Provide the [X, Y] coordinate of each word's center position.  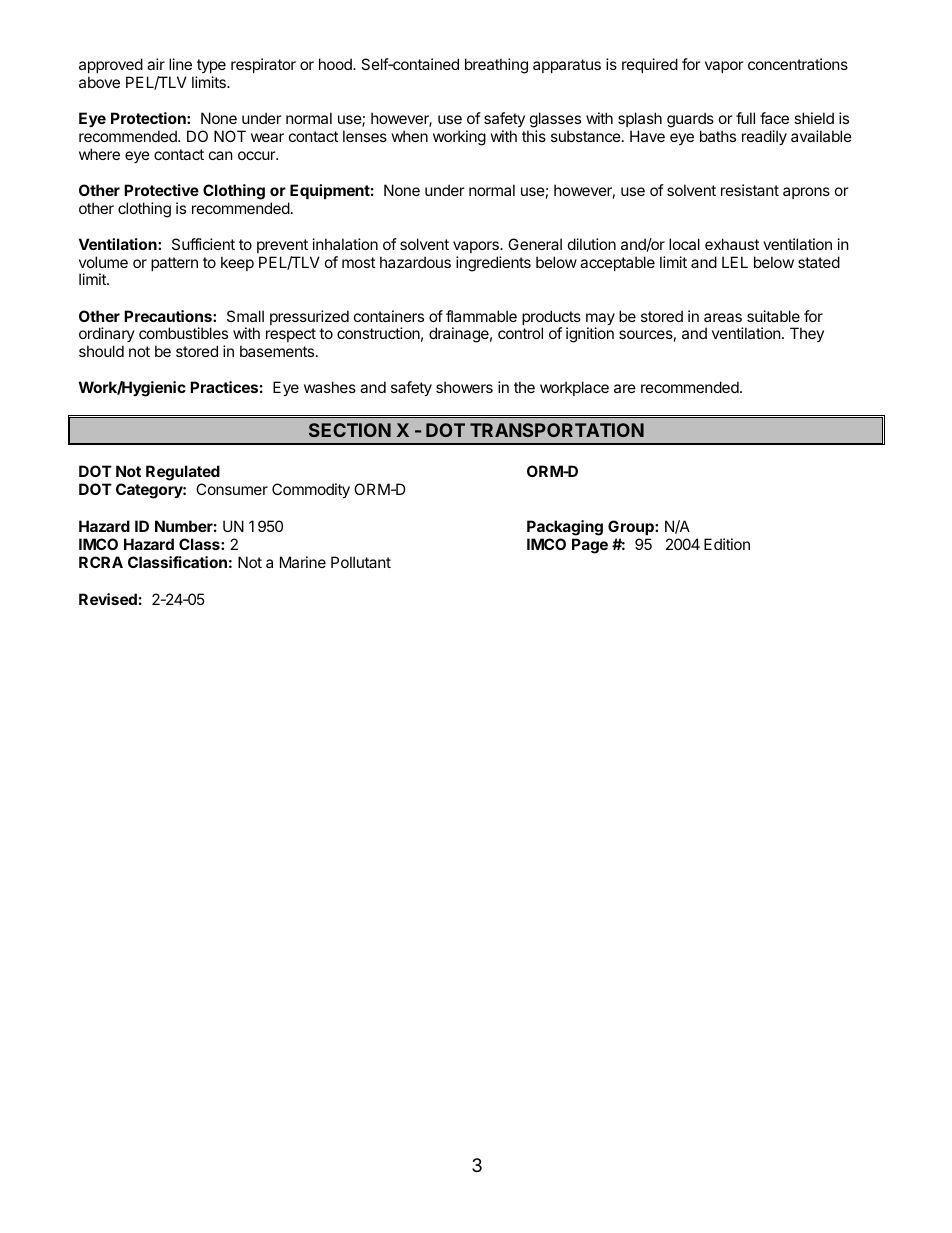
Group [632, 527]
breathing [496, 66]
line [180, 64]
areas [723, 317]
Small [245, 316]
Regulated [183, 473]
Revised [108, 599]
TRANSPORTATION [557, 430]
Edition [727, 544]
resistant [750, 190]
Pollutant [361, 562]
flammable [481, 316]
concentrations [798, 64]
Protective [161, 190]
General [535, 244]
